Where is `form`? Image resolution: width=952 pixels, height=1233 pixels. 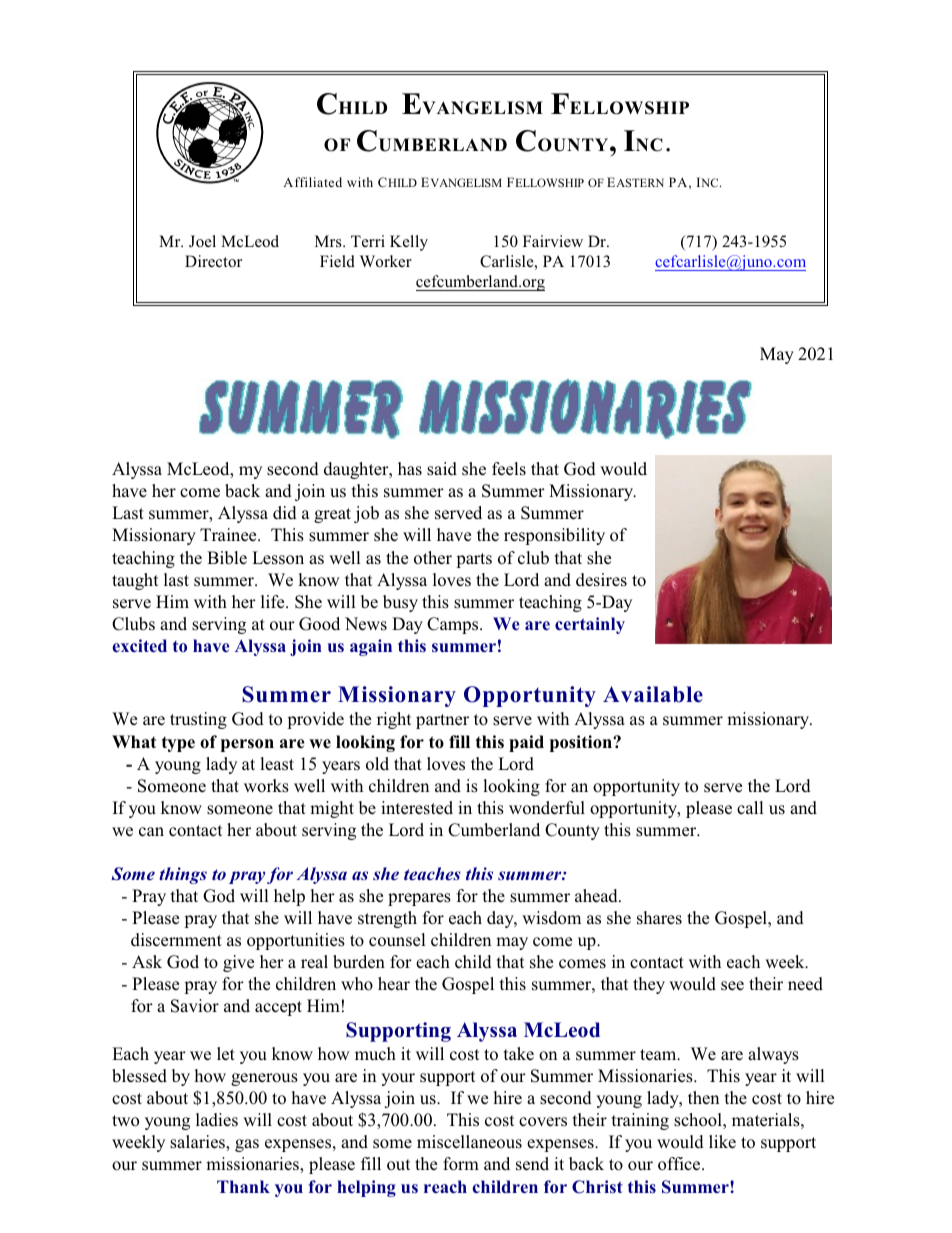
form is located at coordinates (461, 1164).
